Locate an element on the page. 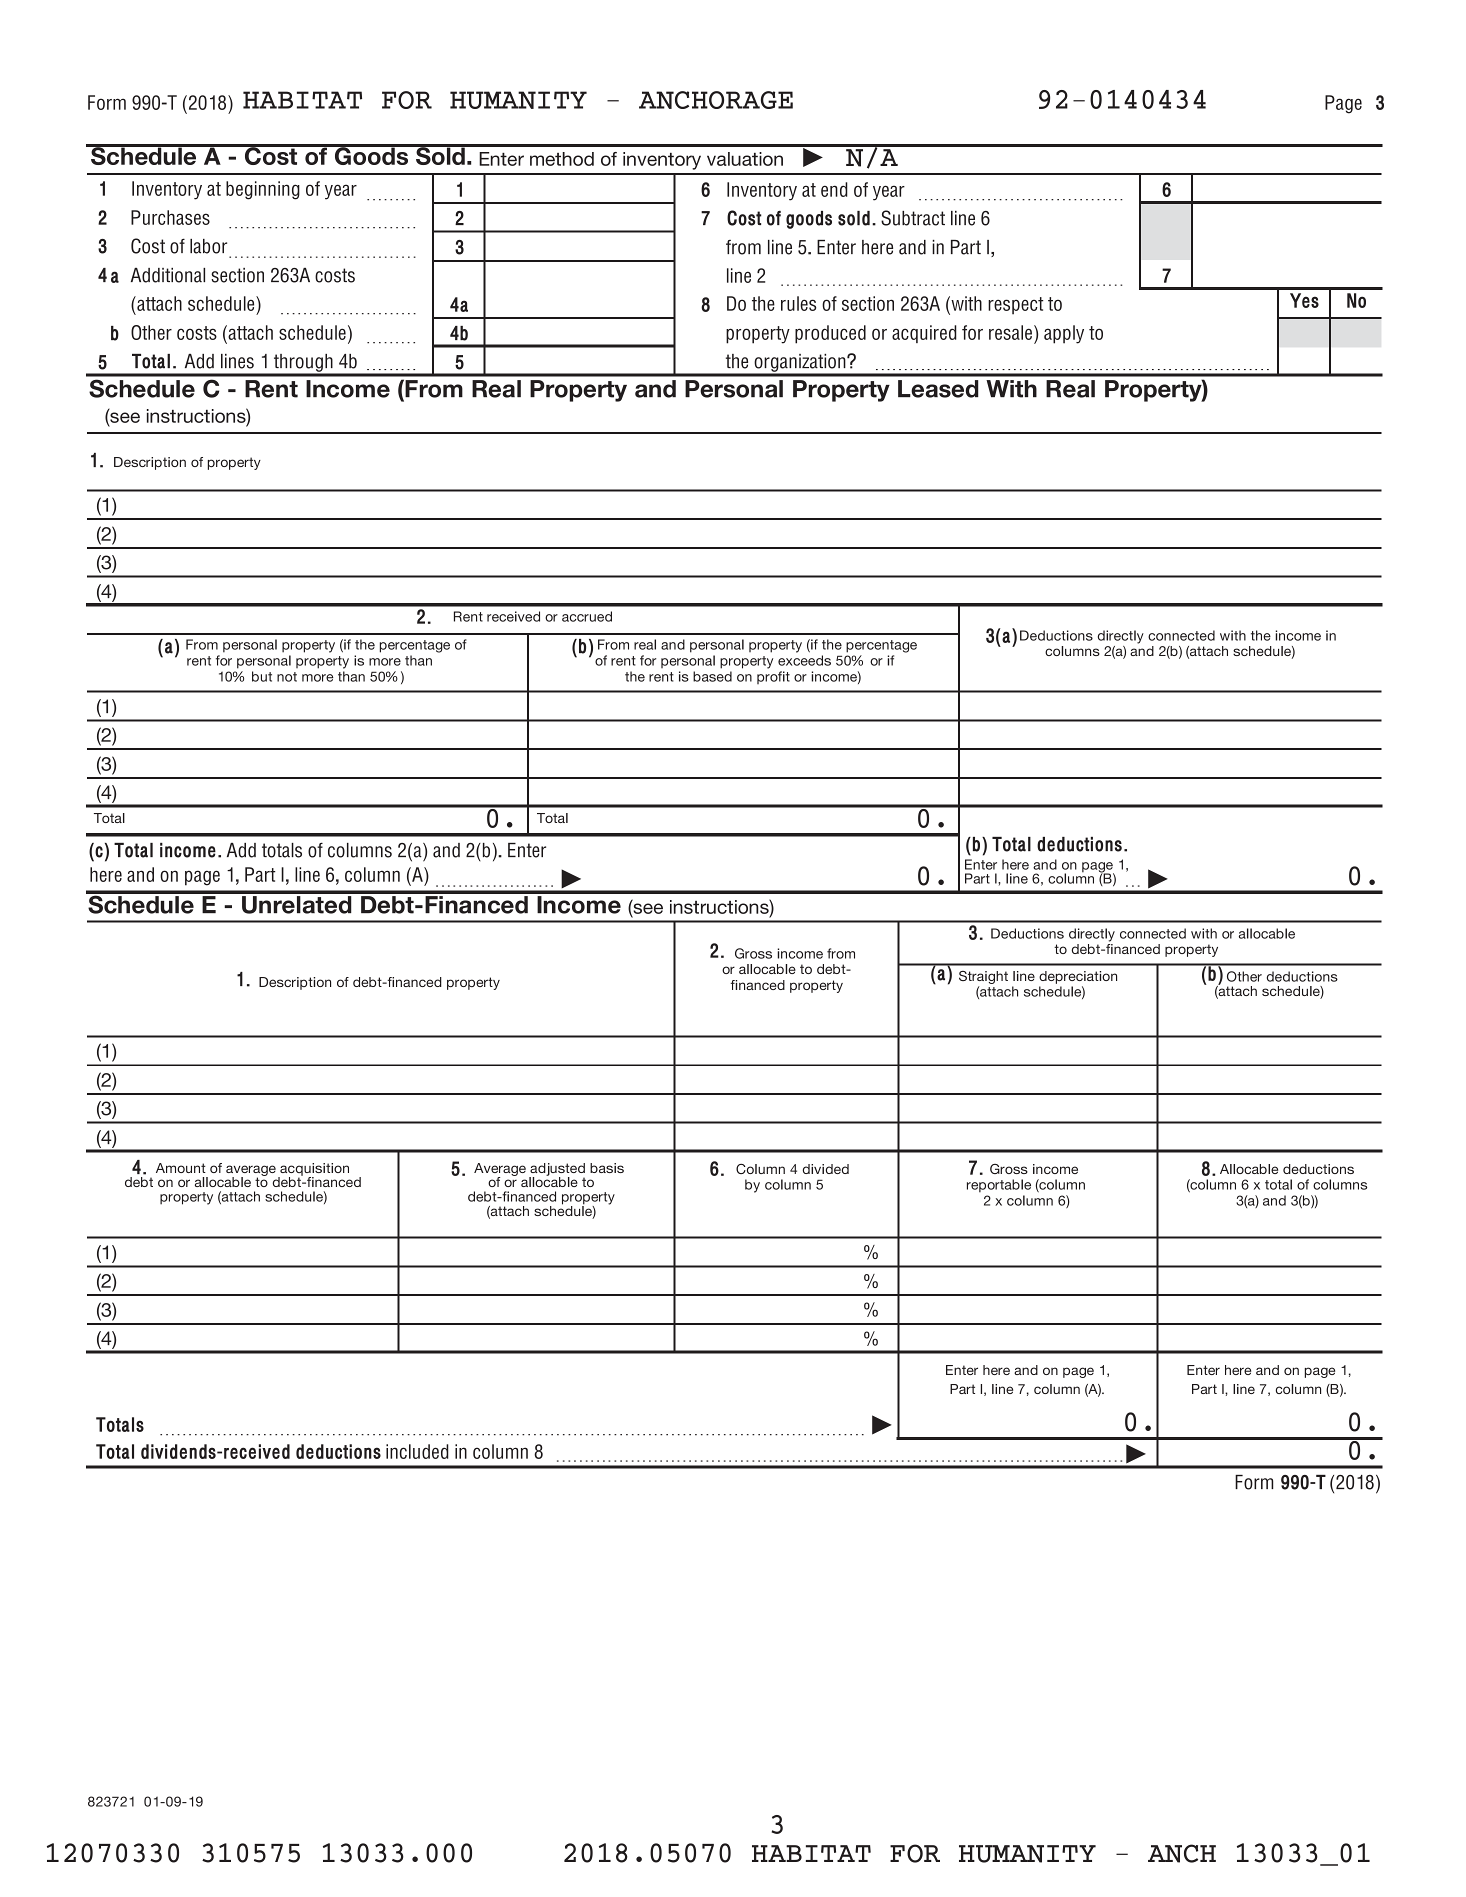  beginning is located at coordinates (263, 190).
